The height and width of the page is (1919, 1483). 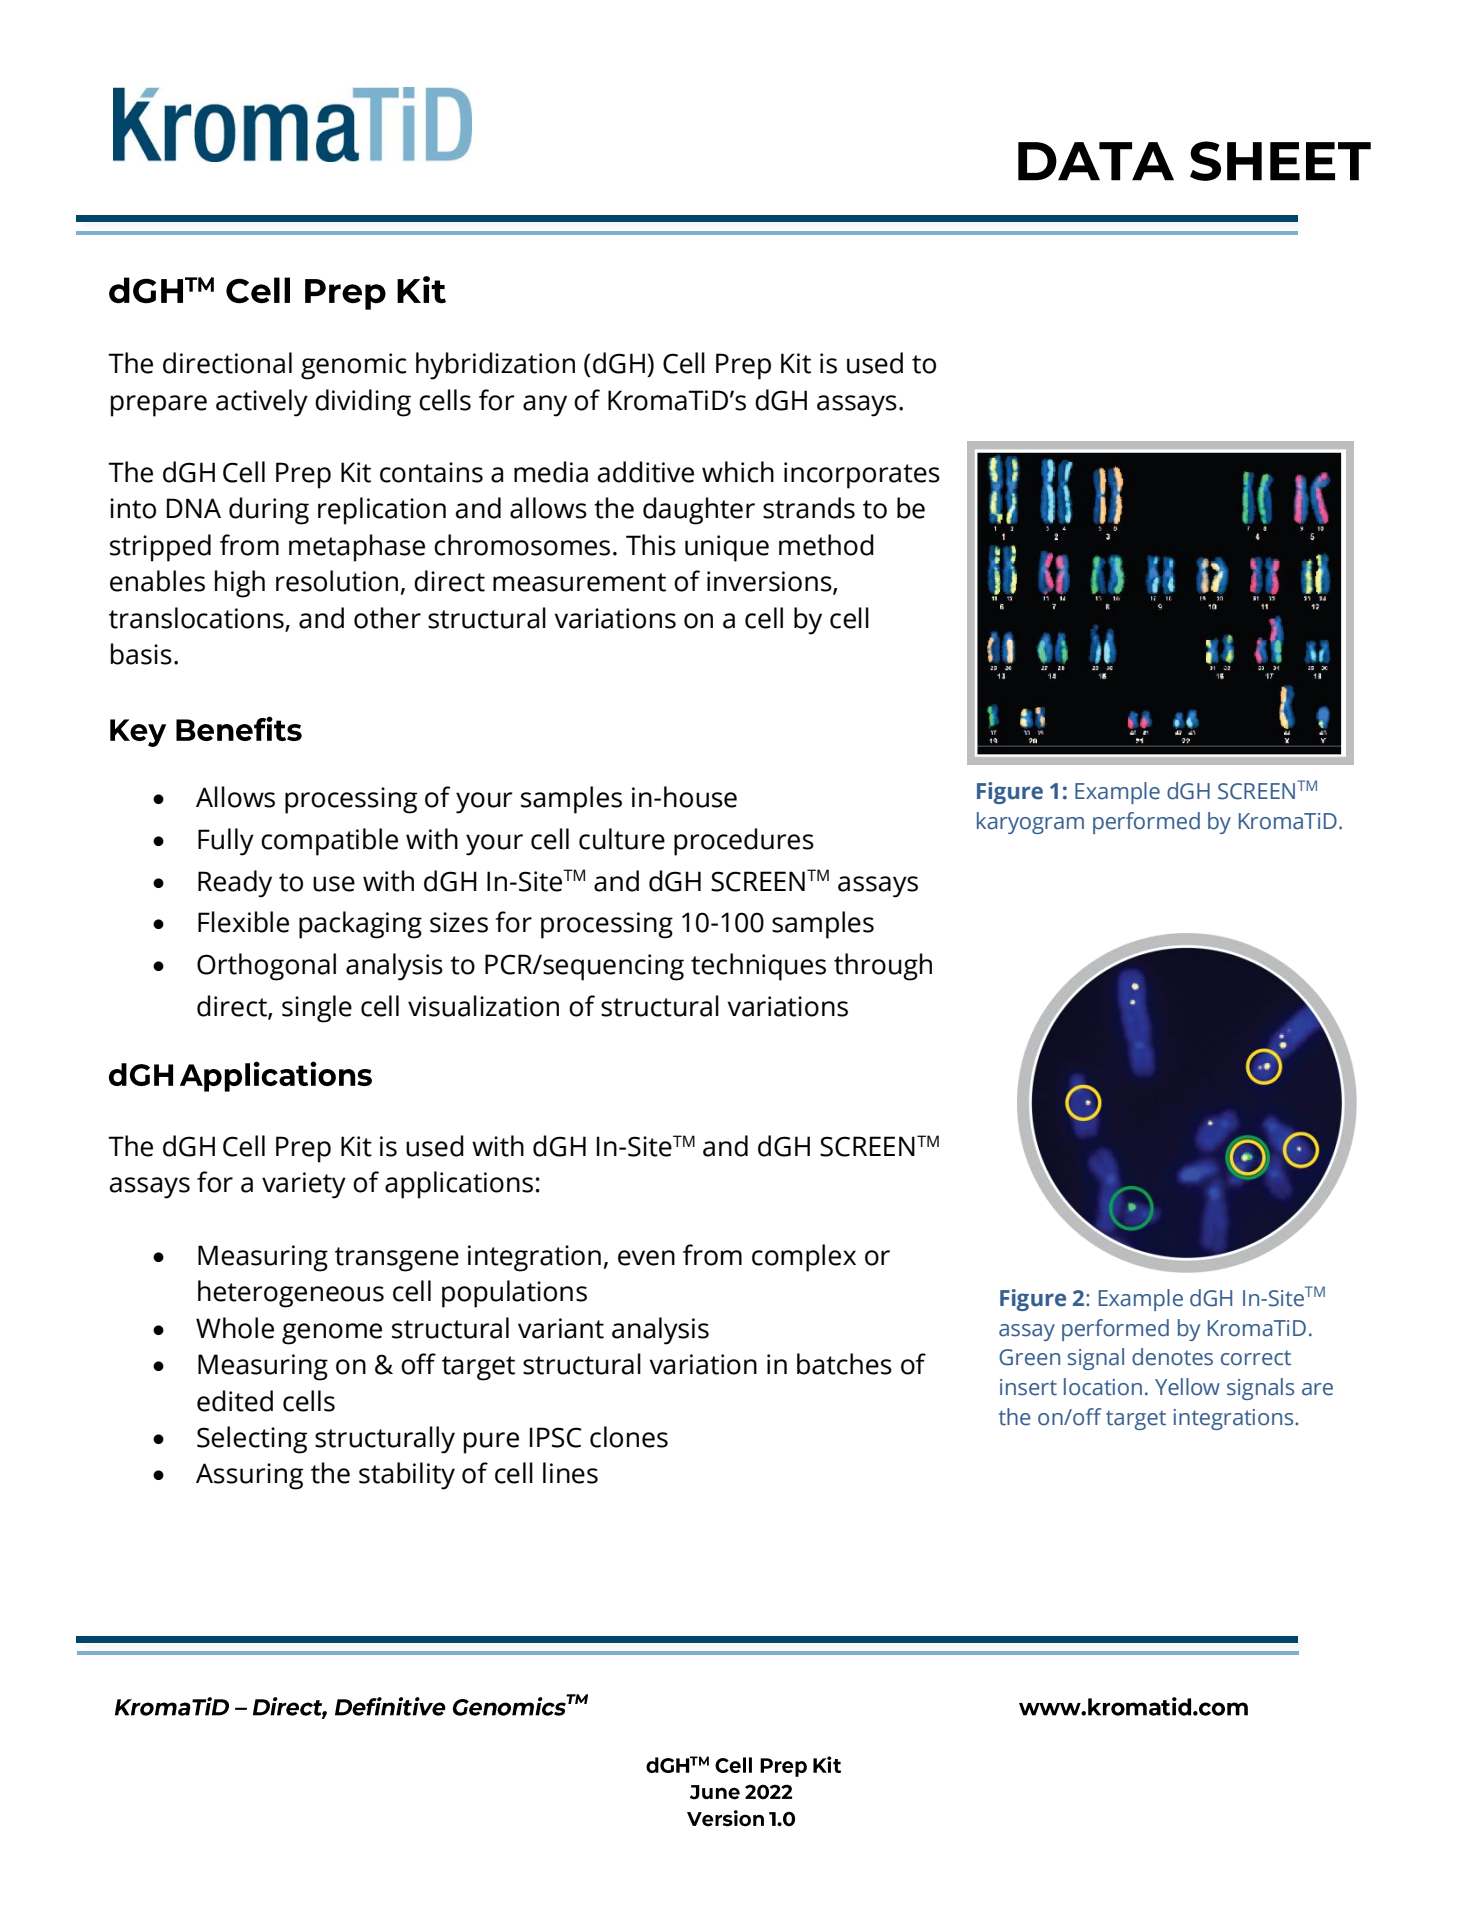 What do you see at coordinates (545, 406) in the page?
I see `any` at bounding box center [545, 406].
